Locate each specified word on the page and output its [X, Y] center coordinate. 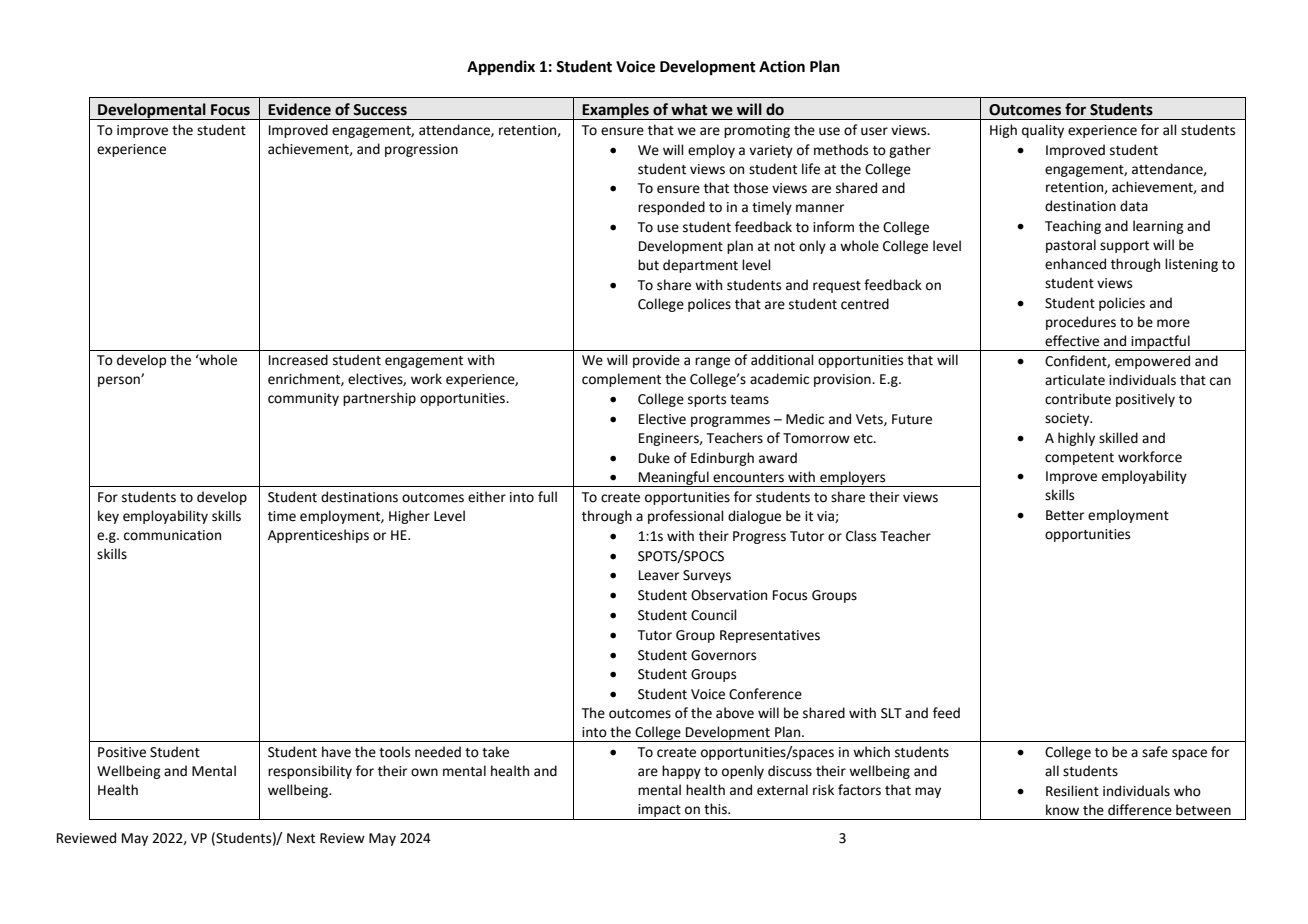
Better [1065, 515]
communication [172, 535]
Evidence [299, 109]
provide [656, 361]
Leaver [659, 575]
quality [1043, 131]
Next [301, 838]
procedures [1081, 323]
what [689, 109]
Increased [298, 360]
